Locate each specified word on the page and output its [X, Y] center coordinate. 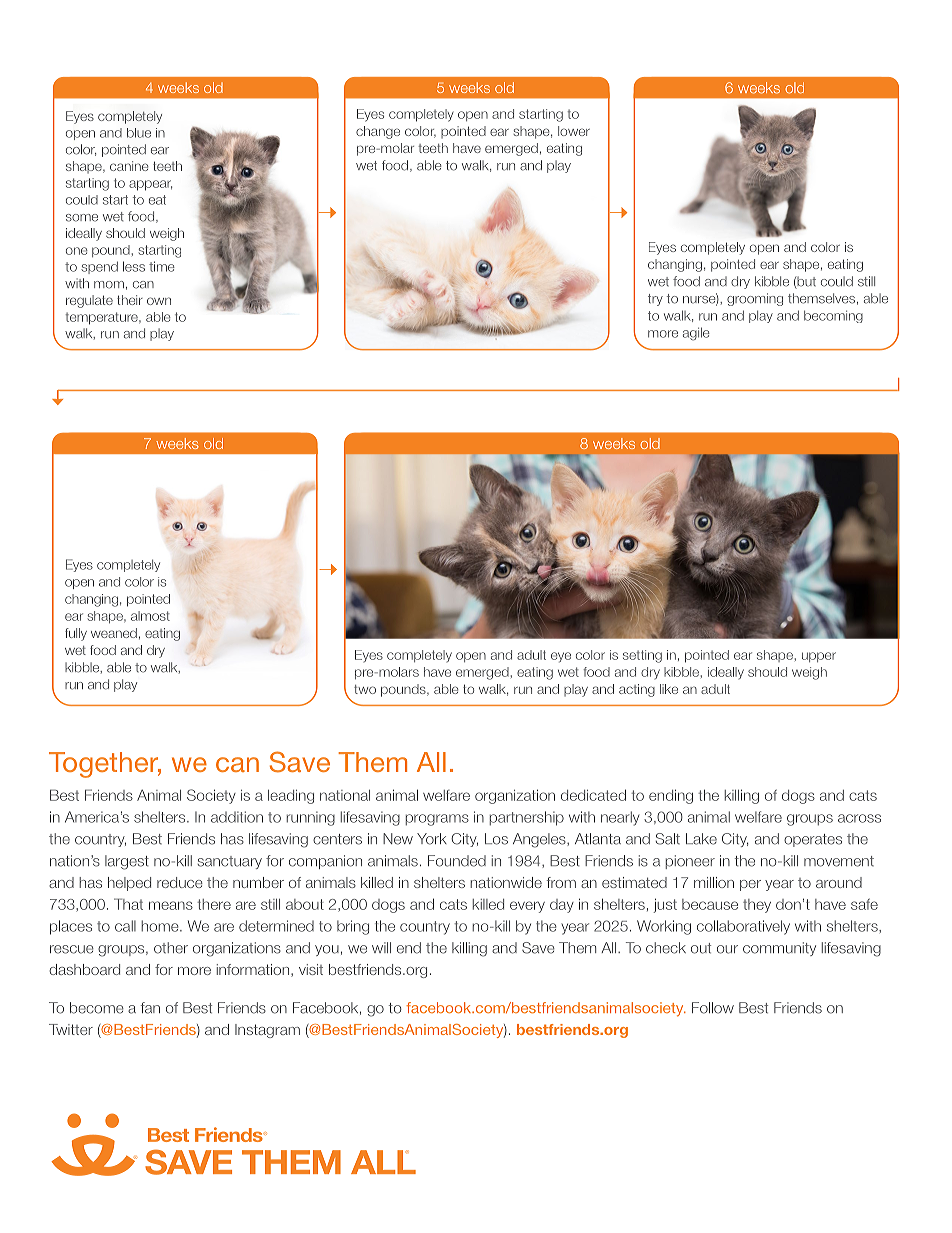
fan [150, 1008]
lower [574, 131]
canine [129, 166]
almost [150, 616]
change [378, 132]
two [365, 689]
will [381, 947]
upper [819, 657]
